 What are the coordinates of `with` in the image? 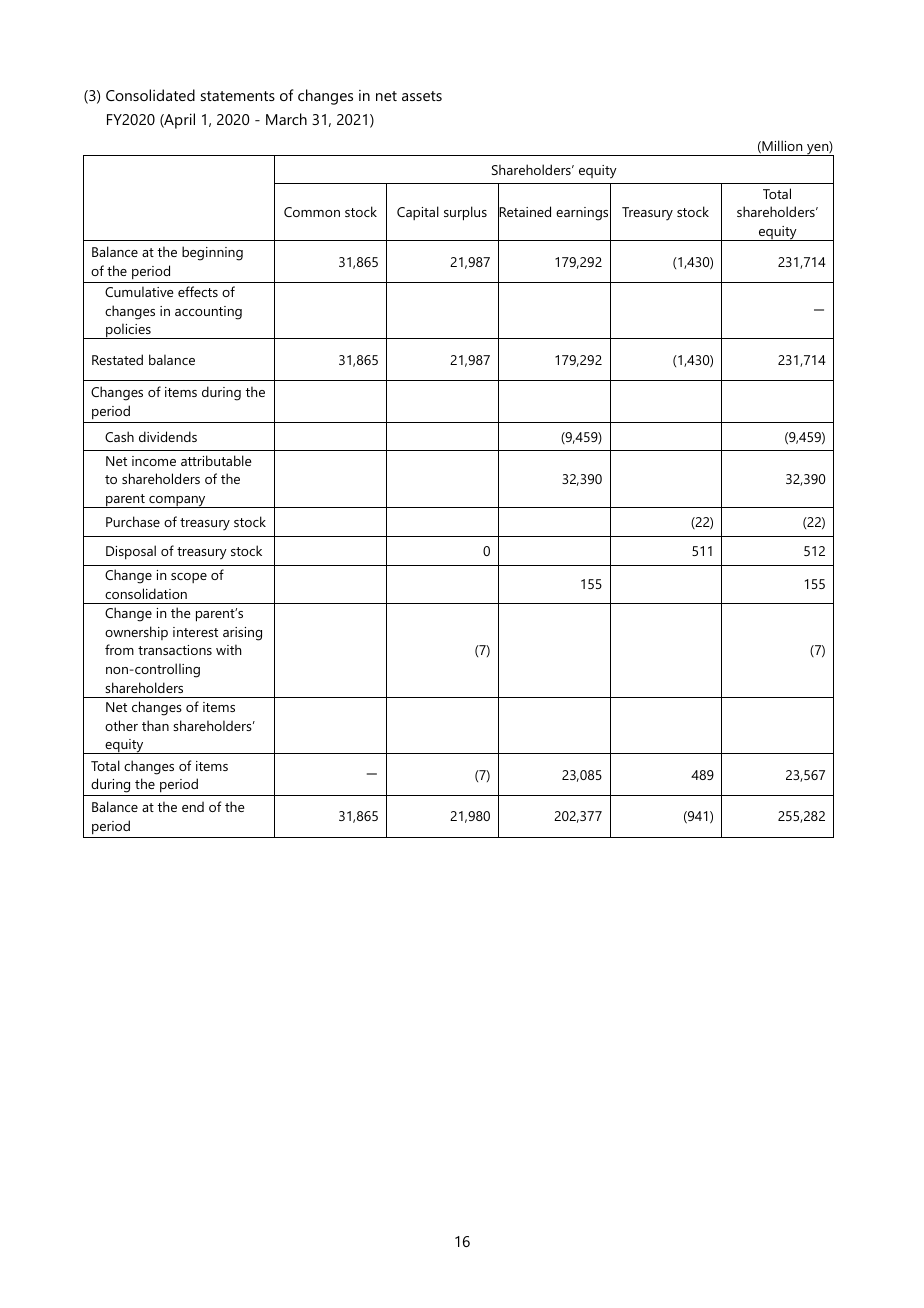 It's located at (228, 649).
